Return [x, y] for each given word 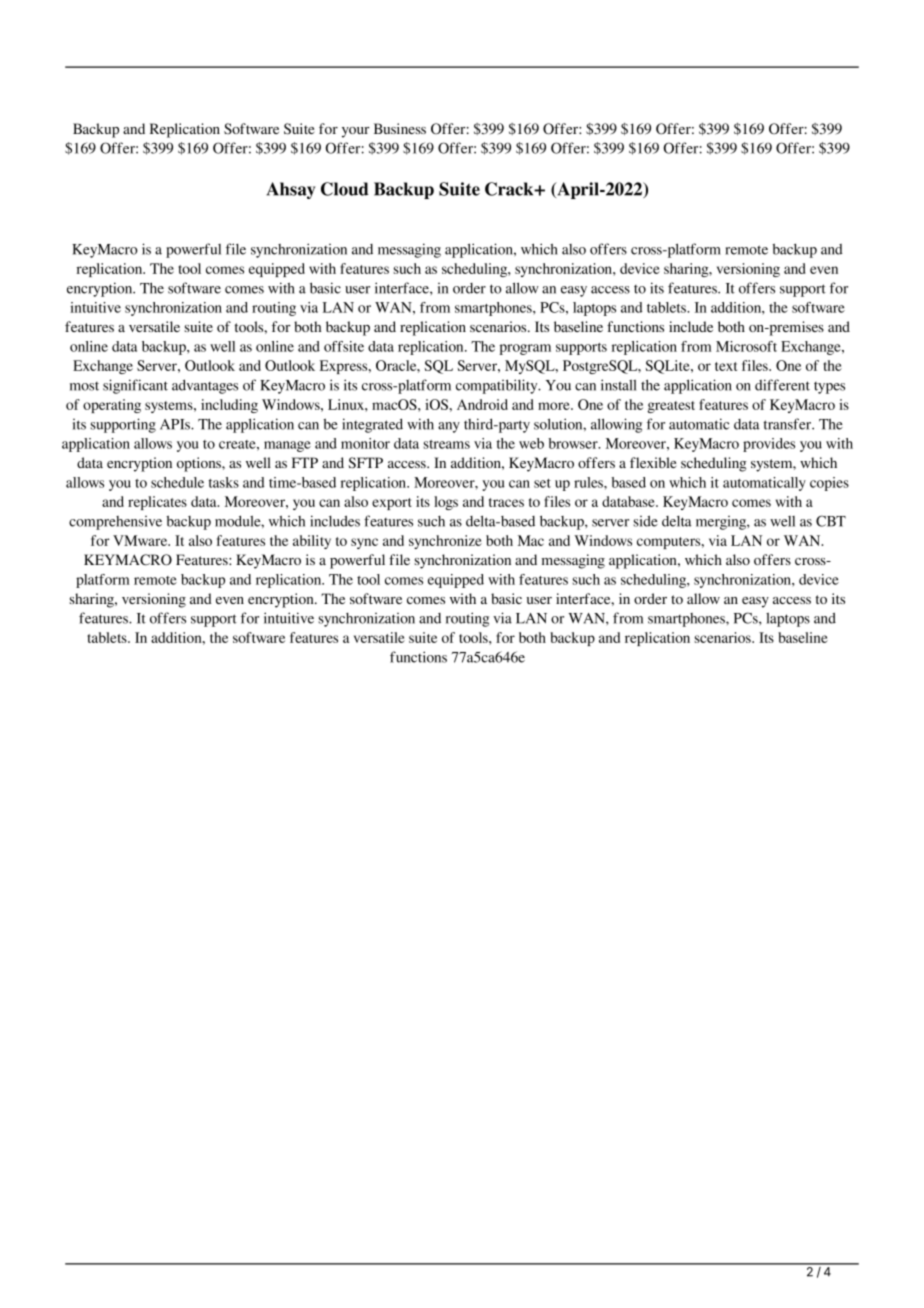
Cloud [345, 189]
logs [446, 503]
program [525, 349]
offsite [344, 346]
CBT [831, 521]
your [356, 132]
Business [400, 128]
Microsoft [746, 346]
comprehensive [115, 523]
